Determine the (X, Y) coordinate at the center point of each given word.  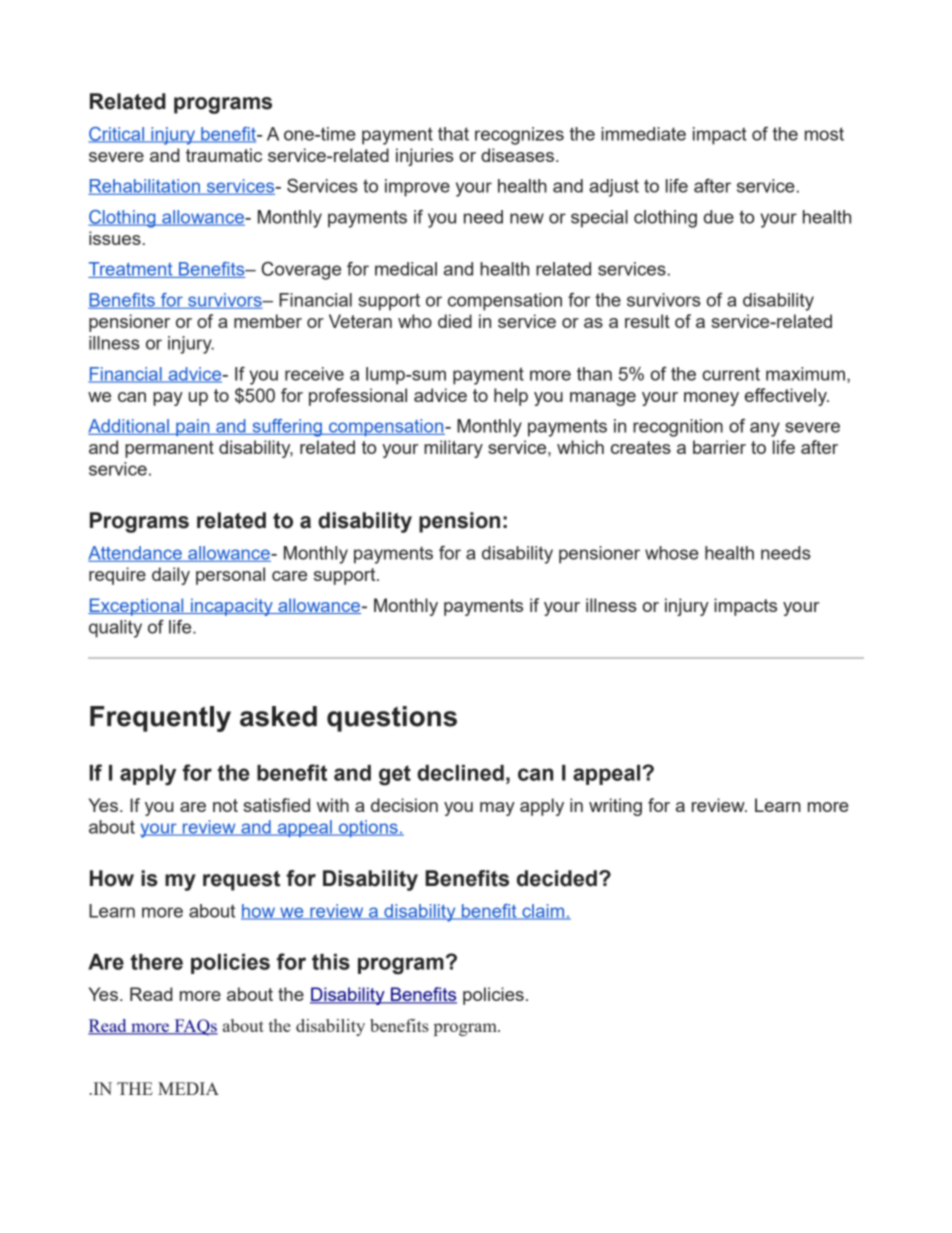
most (824, 134)
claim (543, 912)
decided (557, 878)
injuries (425, 157)
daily (171, 576)
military (453, 449)
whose (672, 553)
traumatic (224, 155)
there (157, 962)
